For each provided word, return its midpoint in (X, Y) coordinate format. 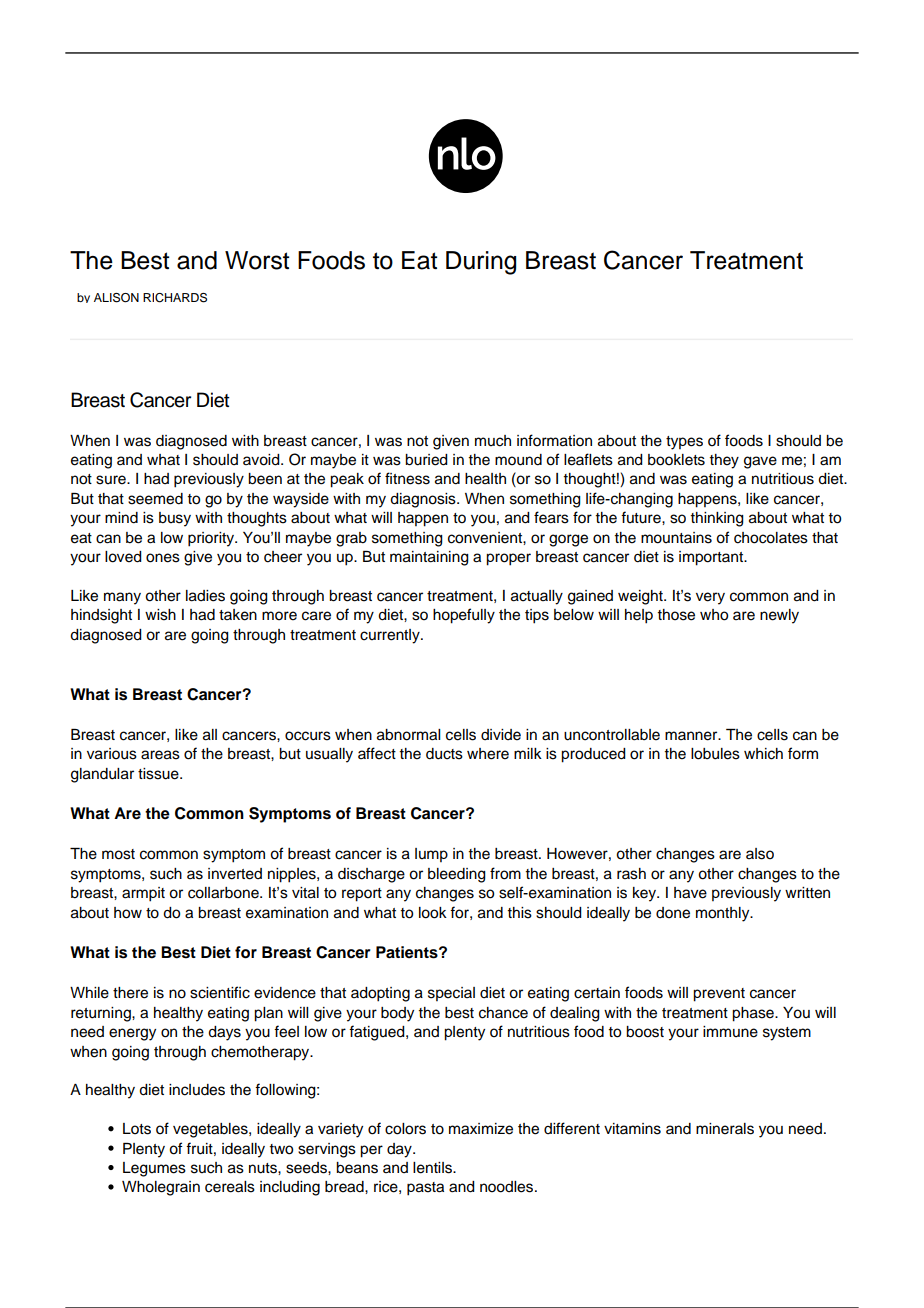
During (481, 263)
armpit (143, 894)
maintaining (429, 558)
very (710, 598)
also (760, 854)
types (684, 443)
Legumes (154, 1169)
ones (163, 558)
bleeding (457, 875)
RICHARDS (175, 298)
